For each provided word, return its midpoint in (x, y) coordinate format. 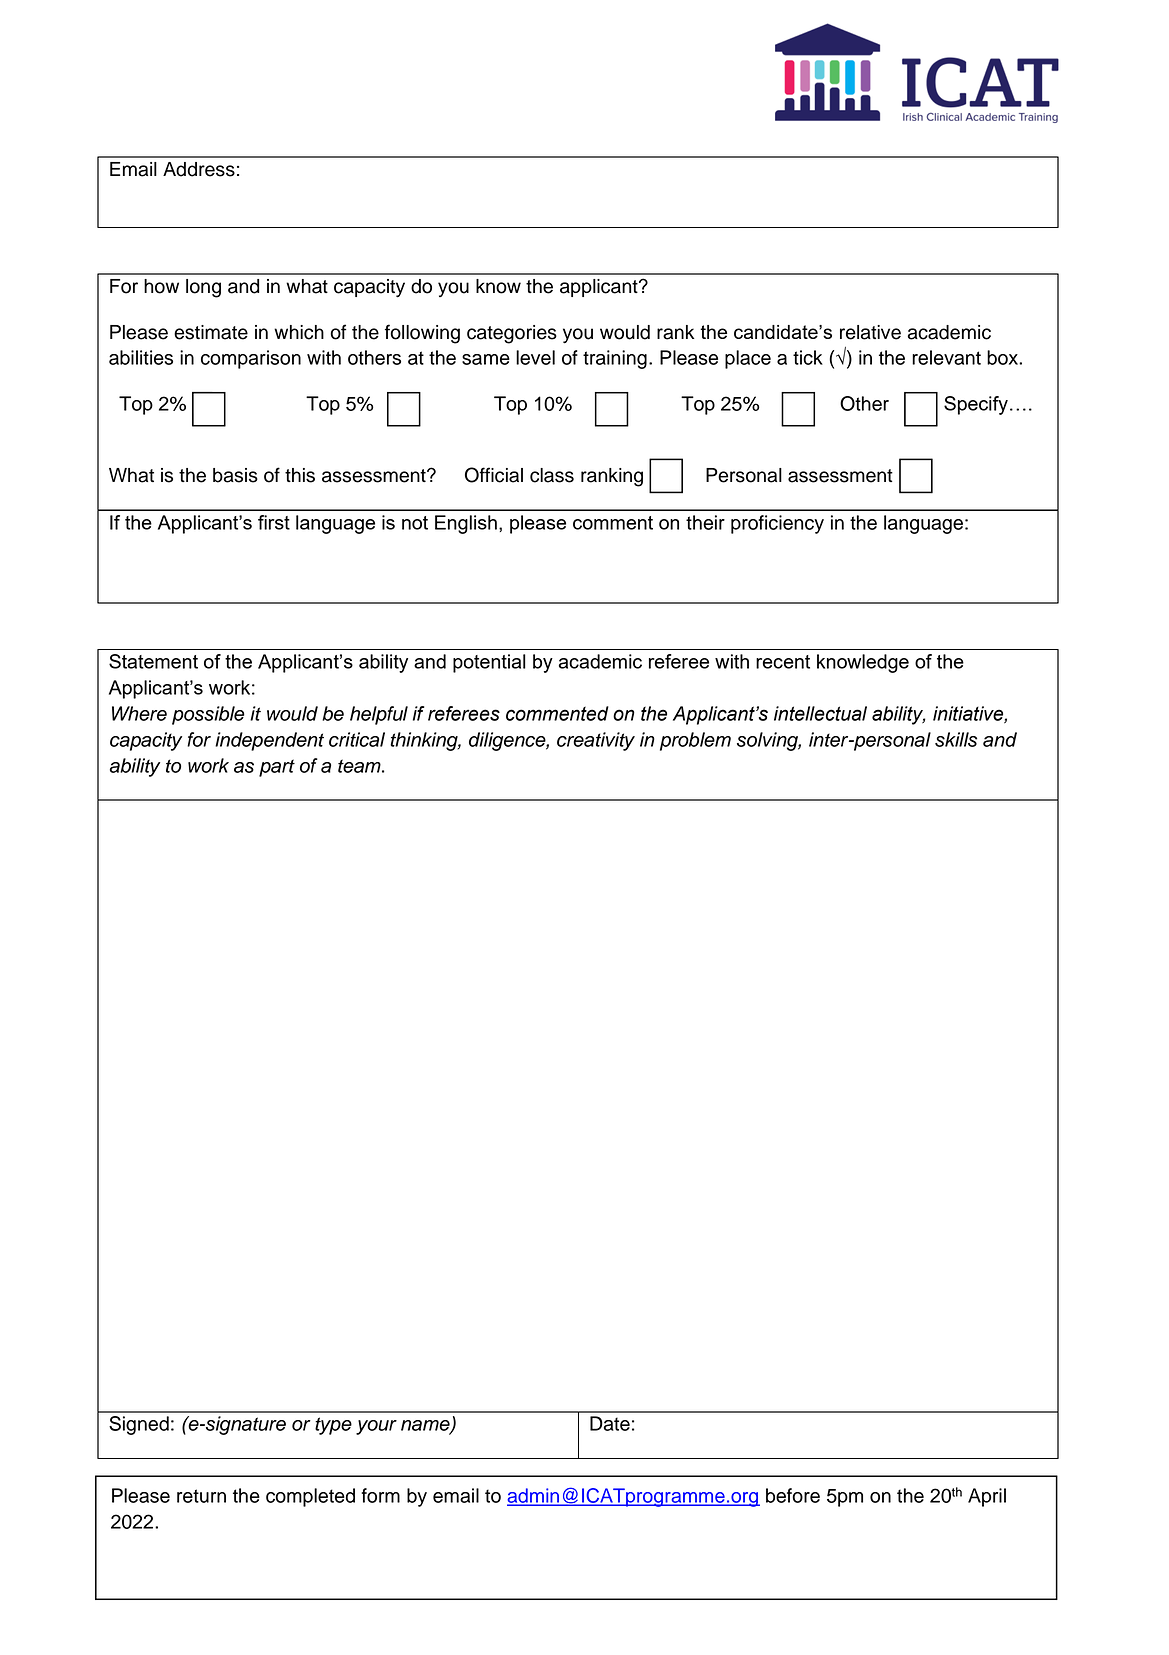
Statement (153, 661)
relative (870, 332)
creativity (596, 741)
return (201, 1496)
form (380, 1495)
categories (512, 334)
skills (956, 739)
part (277, 768)
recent (783, 662)
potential (489, 663)
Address (199, 169)
